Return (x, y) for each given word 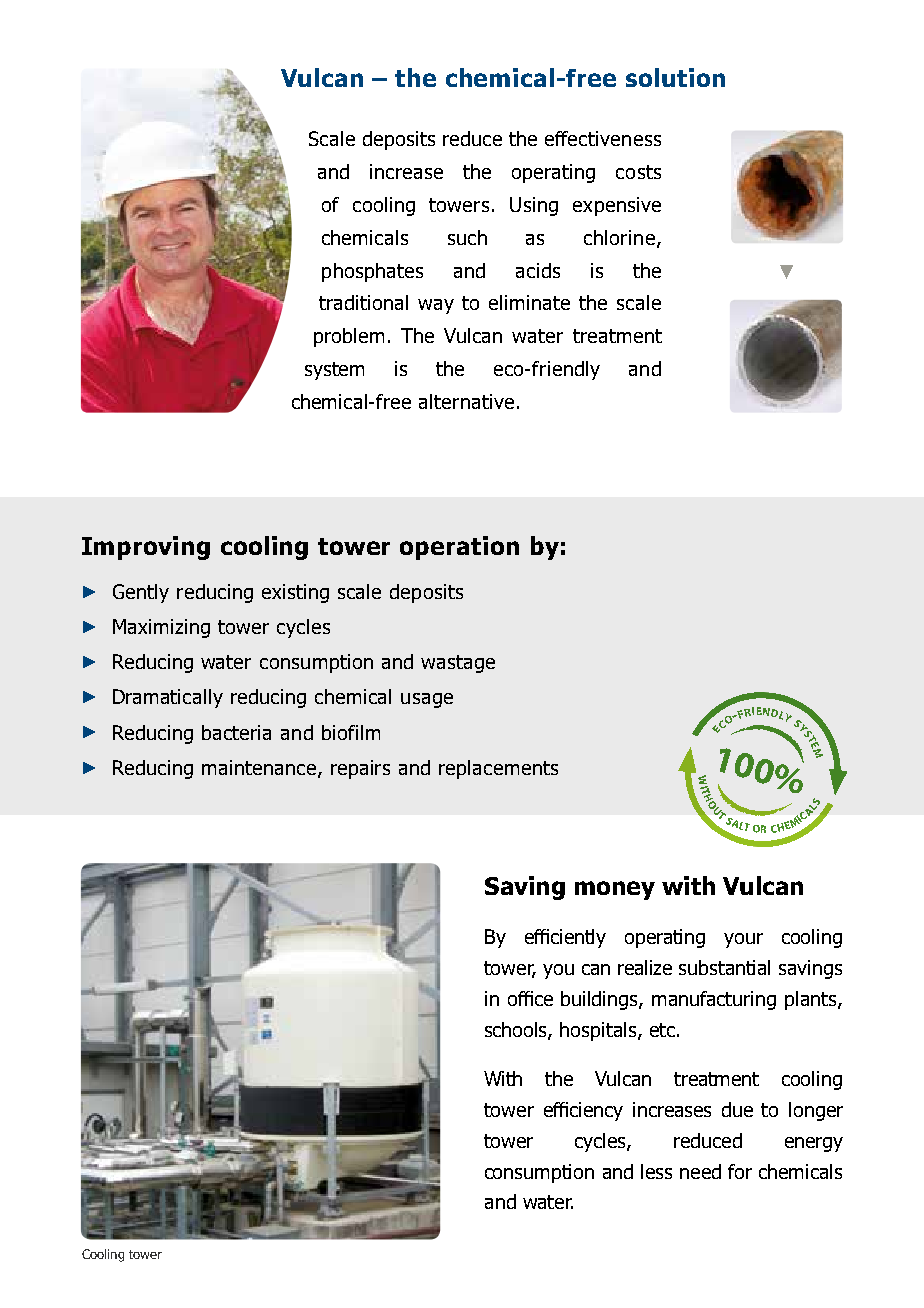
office (530, 998)
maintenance (260, 768)
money (615, 890)
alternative (466, 401)
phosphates (372, 272)
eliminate (529, 302)
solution (675, 77)
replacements (498, 769)
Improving (146, 548)
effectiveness (603, 138)
